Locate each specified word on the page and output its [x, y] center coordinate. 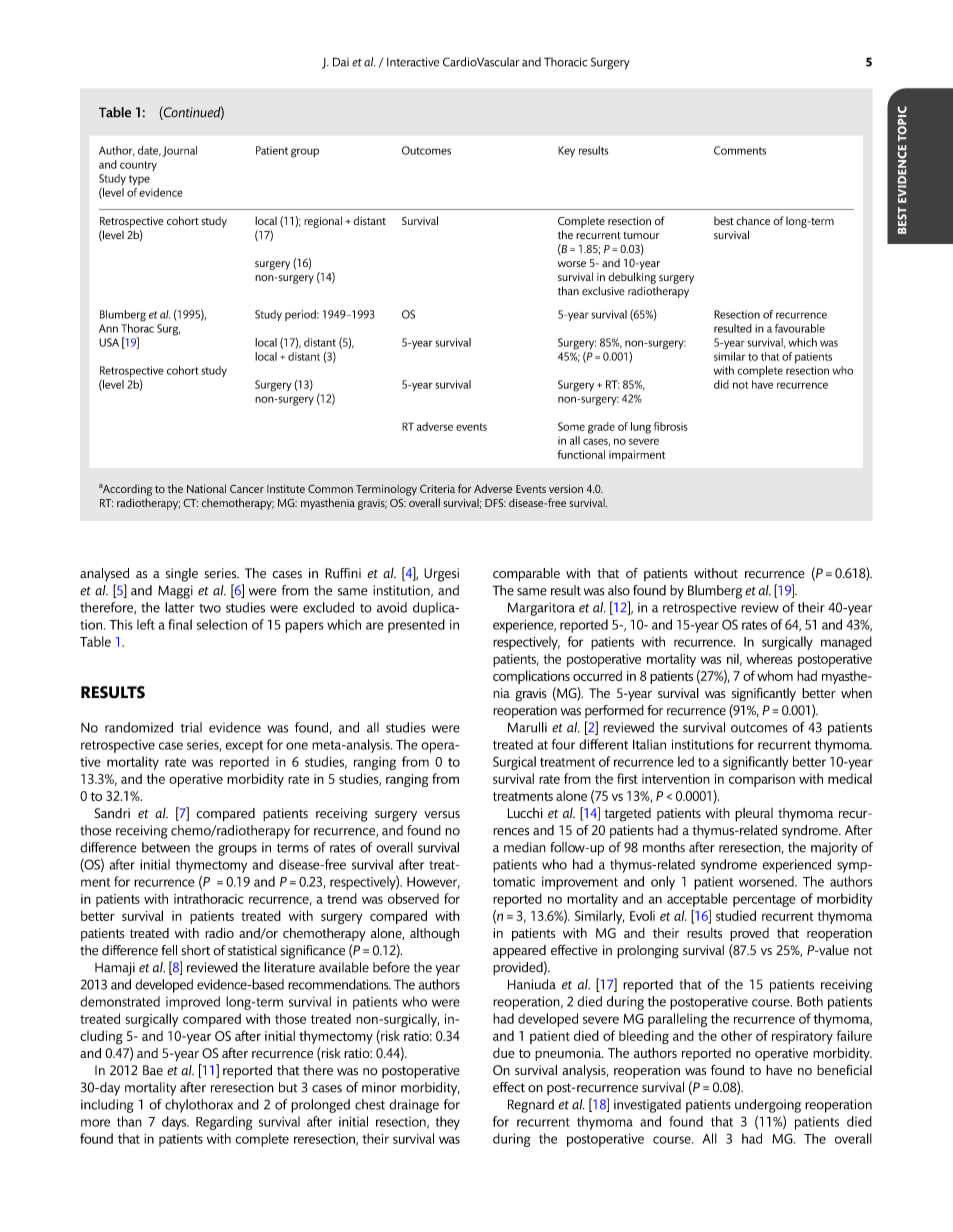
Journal [179, 151]
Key [566, 151]
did [721, 384]
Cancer [247, 488]
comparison [762, 780]
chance [753, 220]
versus [442, 815]
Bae [153, 1070]
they [447, 1123]
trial [191, 727]
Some [571, 426]
